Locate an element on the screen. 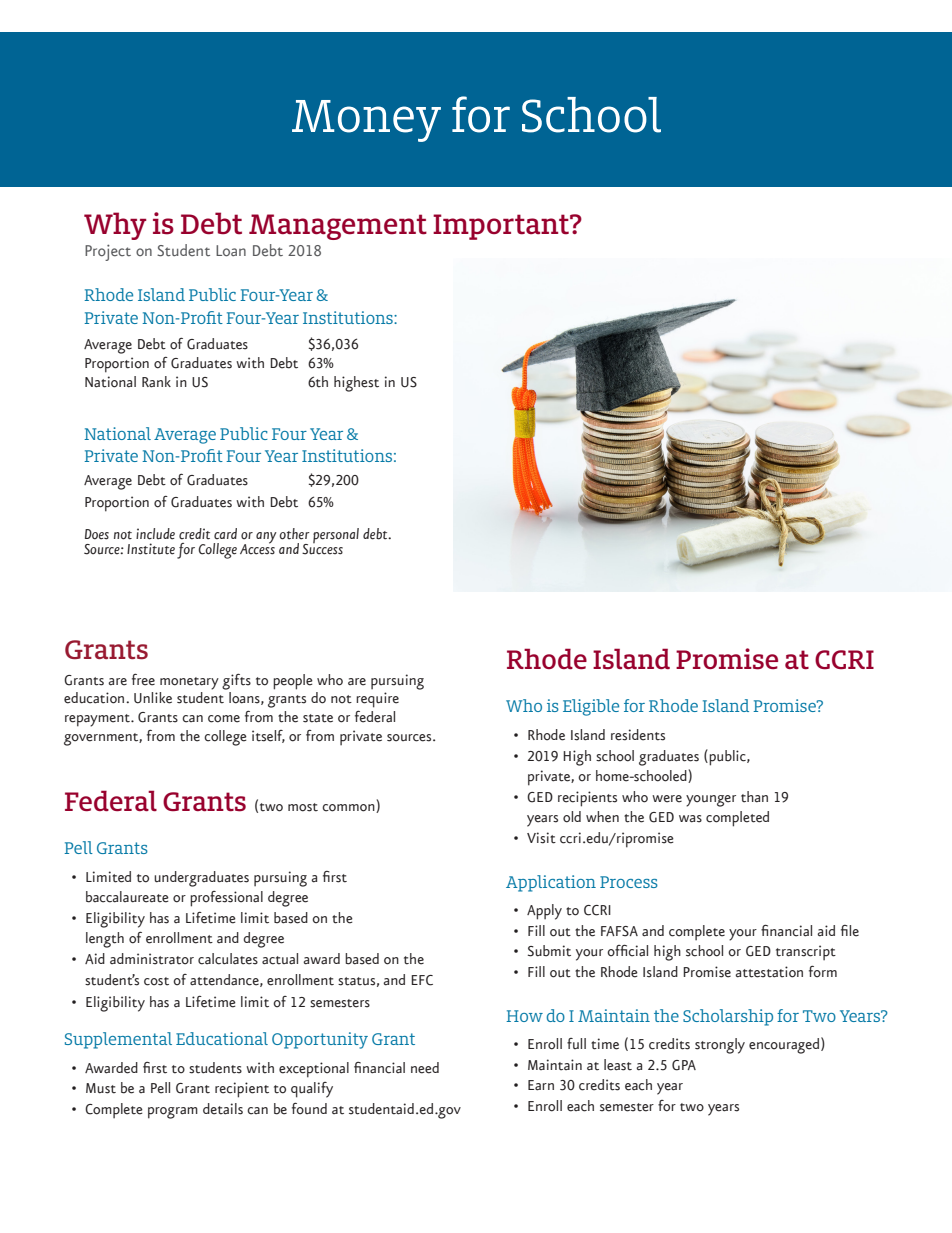 Image resolution: width=952 pixels, height=1233 pixels. monetary is located at coordinates (189, 683).
